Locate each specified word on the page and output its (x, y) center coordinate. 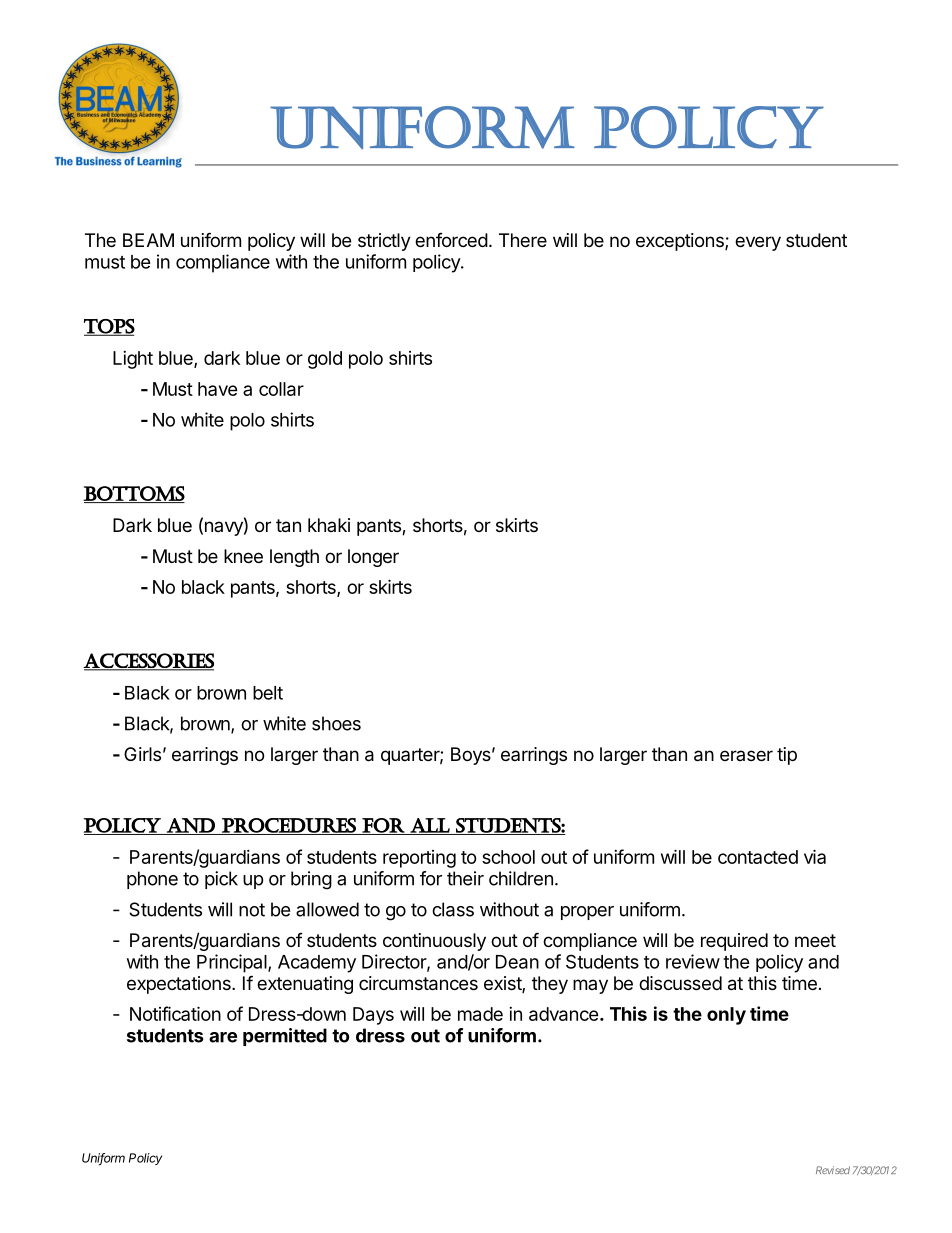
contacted (758, 857)
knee (243, 556)
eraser (746, 755)
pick (221, 880)
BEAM (148, 240)
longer (373, 558)
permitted (285, 1037)
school (508, 857)
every (758, 243)
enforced (451, 240)
